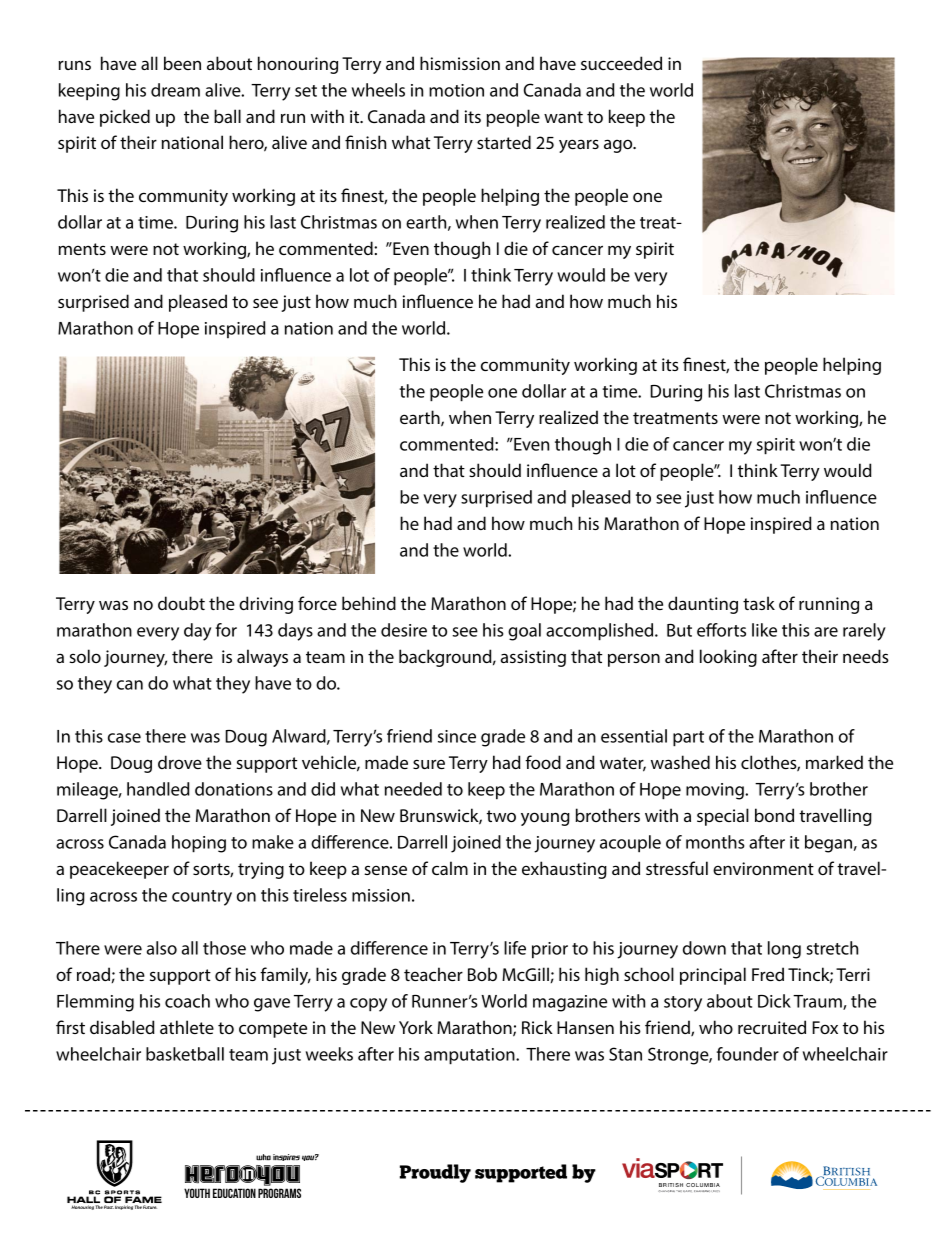 Image resolution: width=952 pixels, height=1233 pixels. Describe the element at coordinates (621, 63) in the screenshot. I see `succeeded` at that location.
